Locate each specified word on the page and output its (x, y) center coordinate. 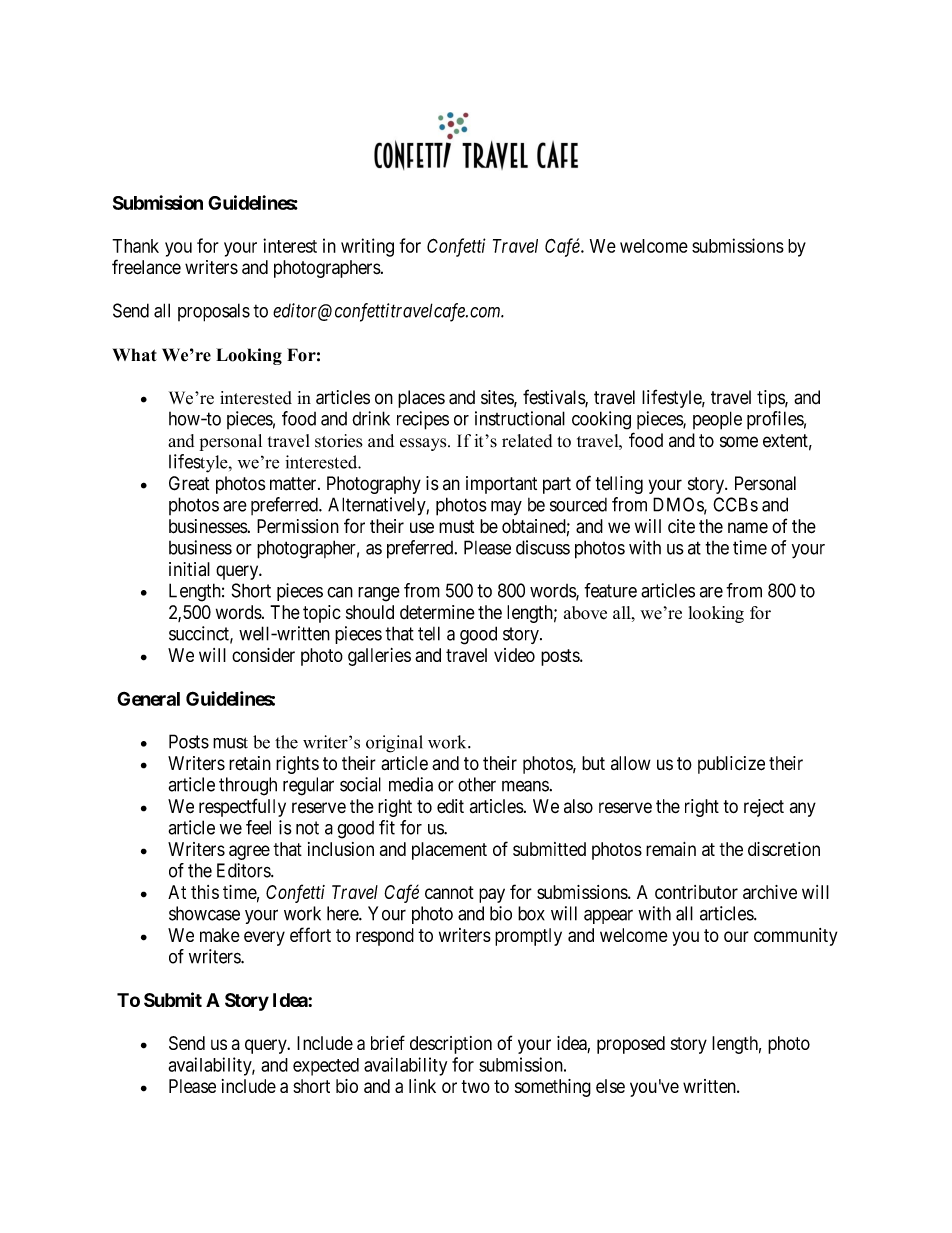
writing (367, 247)
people (717, 420)
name (748, 527)
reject (764, 808)
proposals (214, 312)
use (422, 528)
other (477, 784)
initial (189, 569)
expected (326, 1067)
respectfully (242, 807)
